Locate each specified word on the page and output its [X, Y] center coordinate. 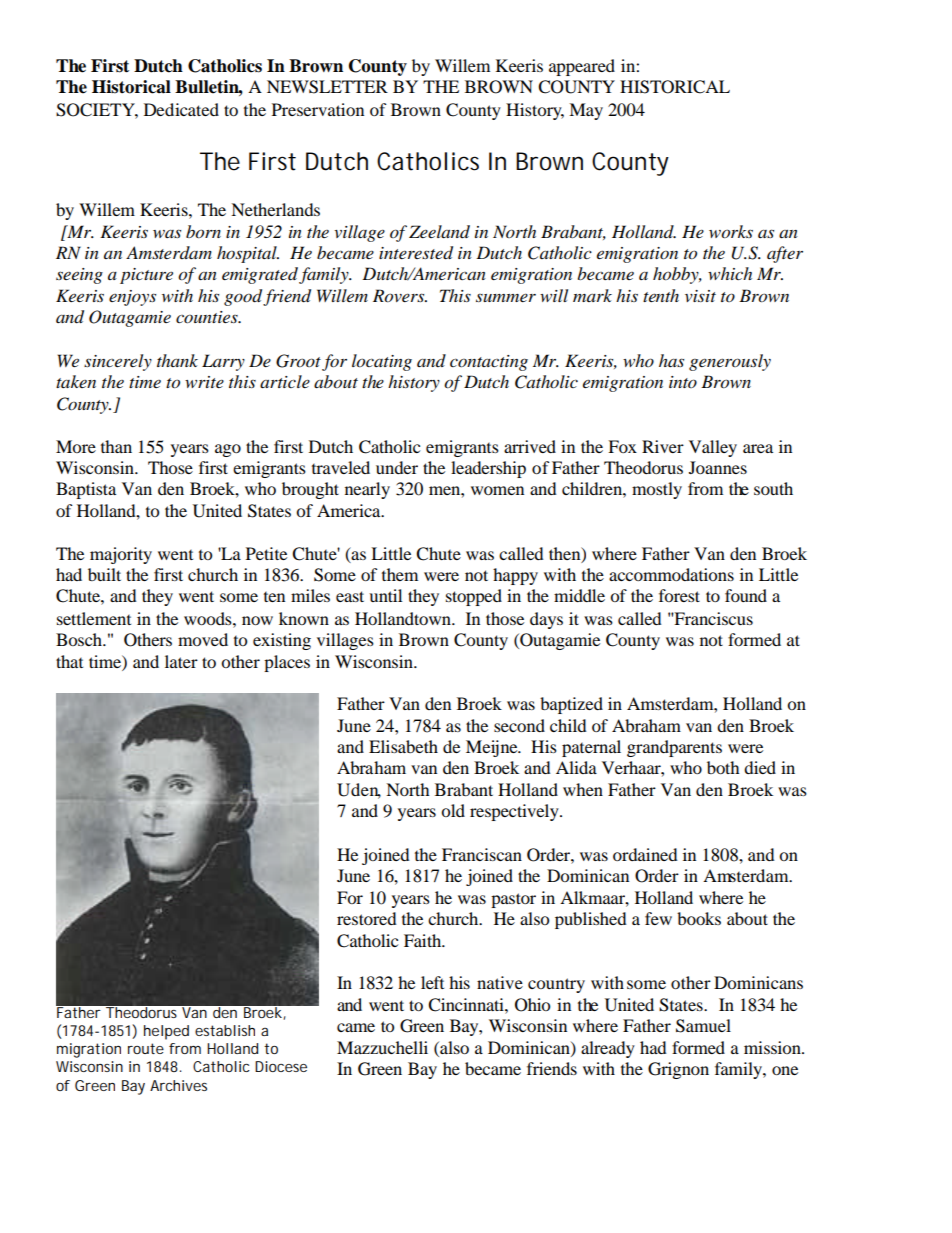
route [146, 1048]
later [181, 661]
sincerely [118, 362]
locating [382, 362]
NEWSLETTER [327, 87]
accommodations [671, 574]
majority [121, 555]
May [586, 111]
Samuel [703, 1026]
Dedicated [181, 109]
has [671, 360]
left [432, 982]
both [723, 767]
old [453, 810]
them [400, 574]
